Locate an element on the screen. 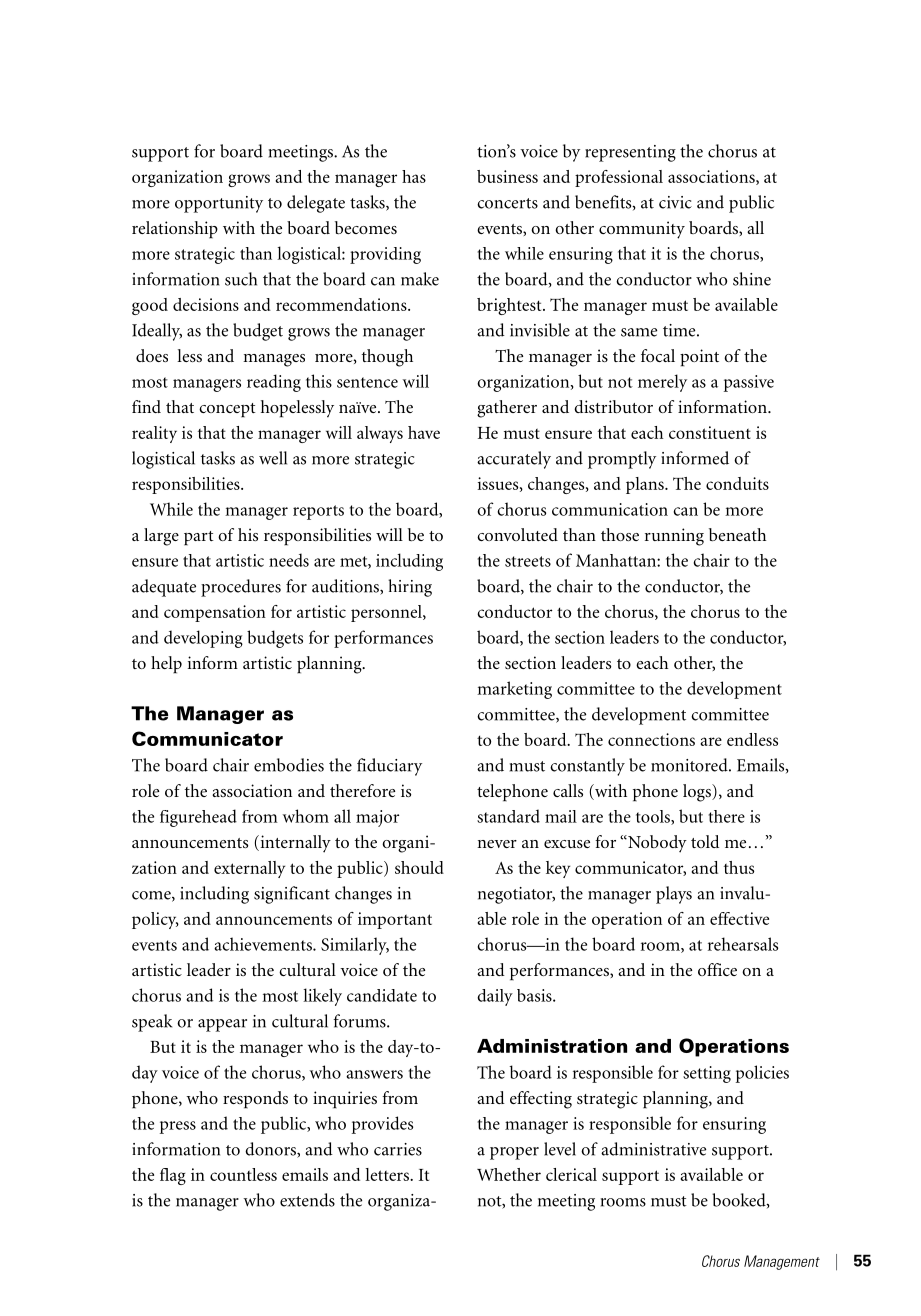  logs is located at coordinates (698, 793).
